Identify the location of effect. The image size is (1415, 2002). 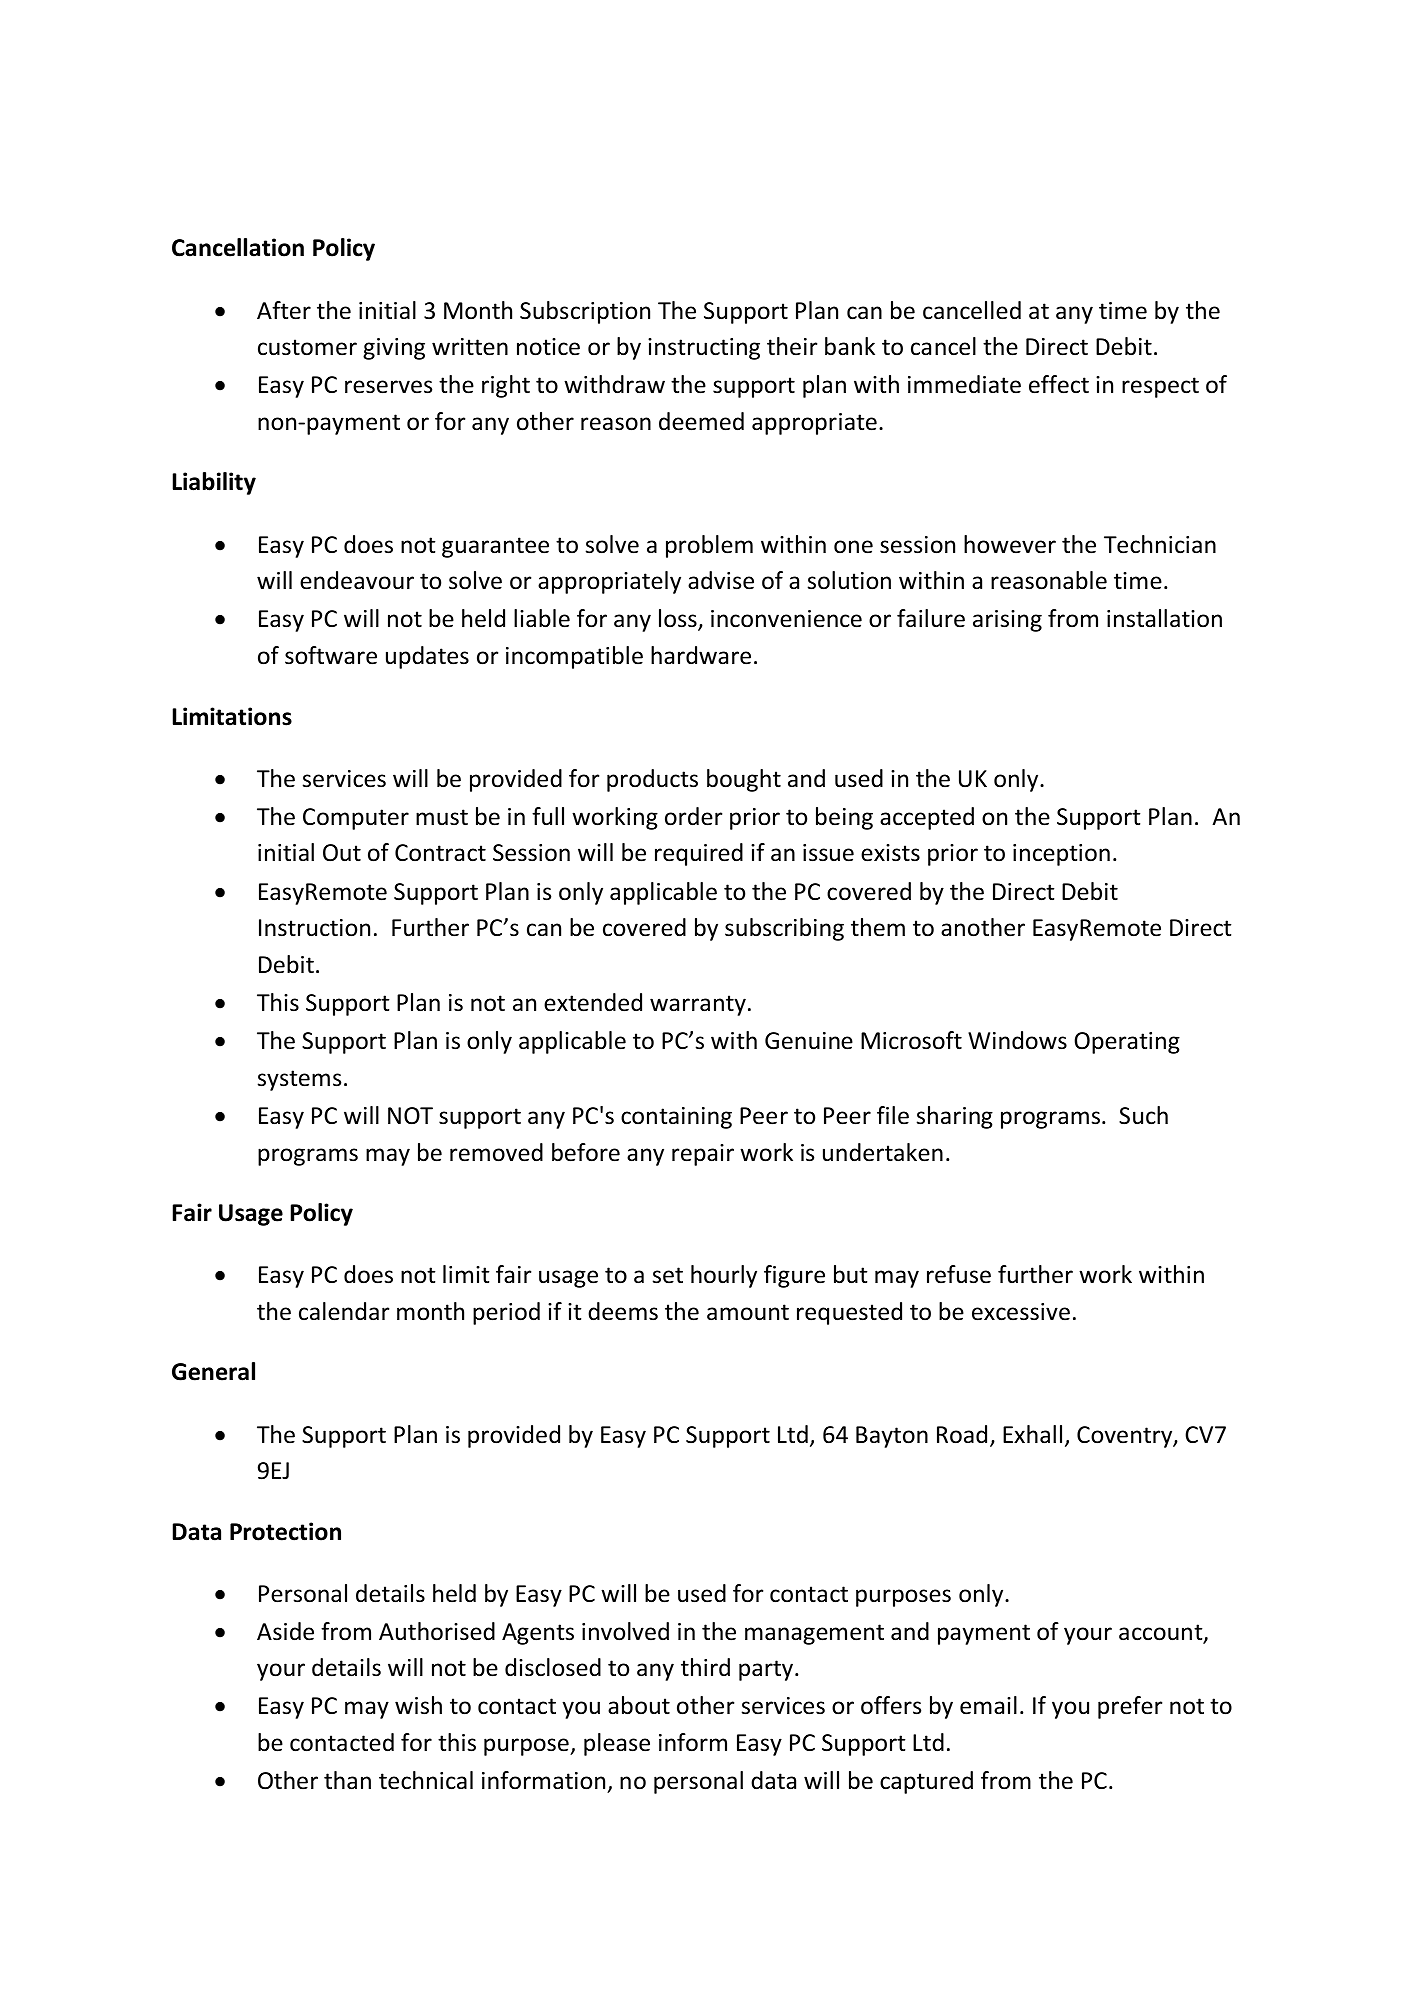
(1059, 384).
